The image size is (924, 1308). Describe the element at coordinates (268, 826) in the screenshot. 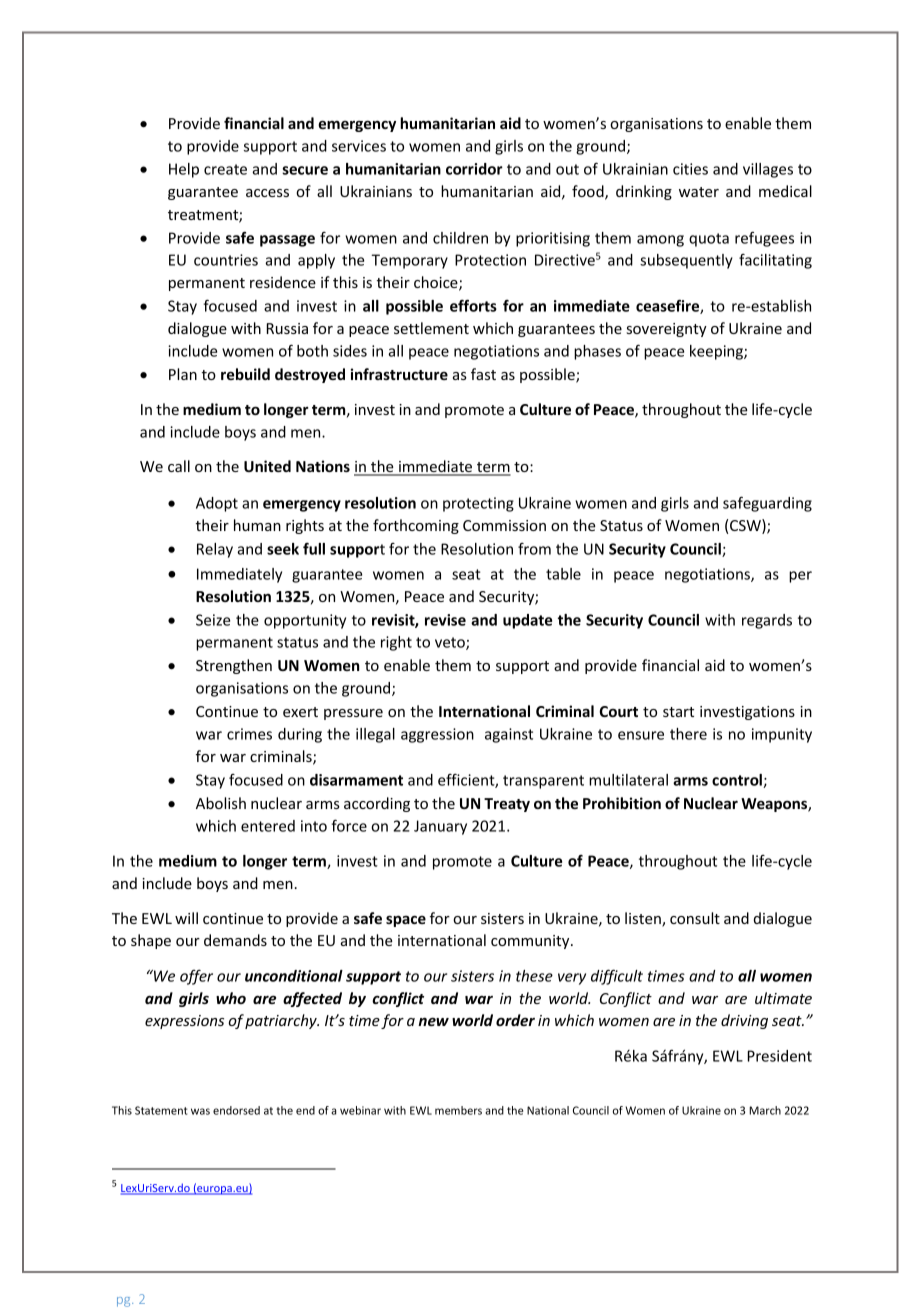

I see `entered` at that location.
